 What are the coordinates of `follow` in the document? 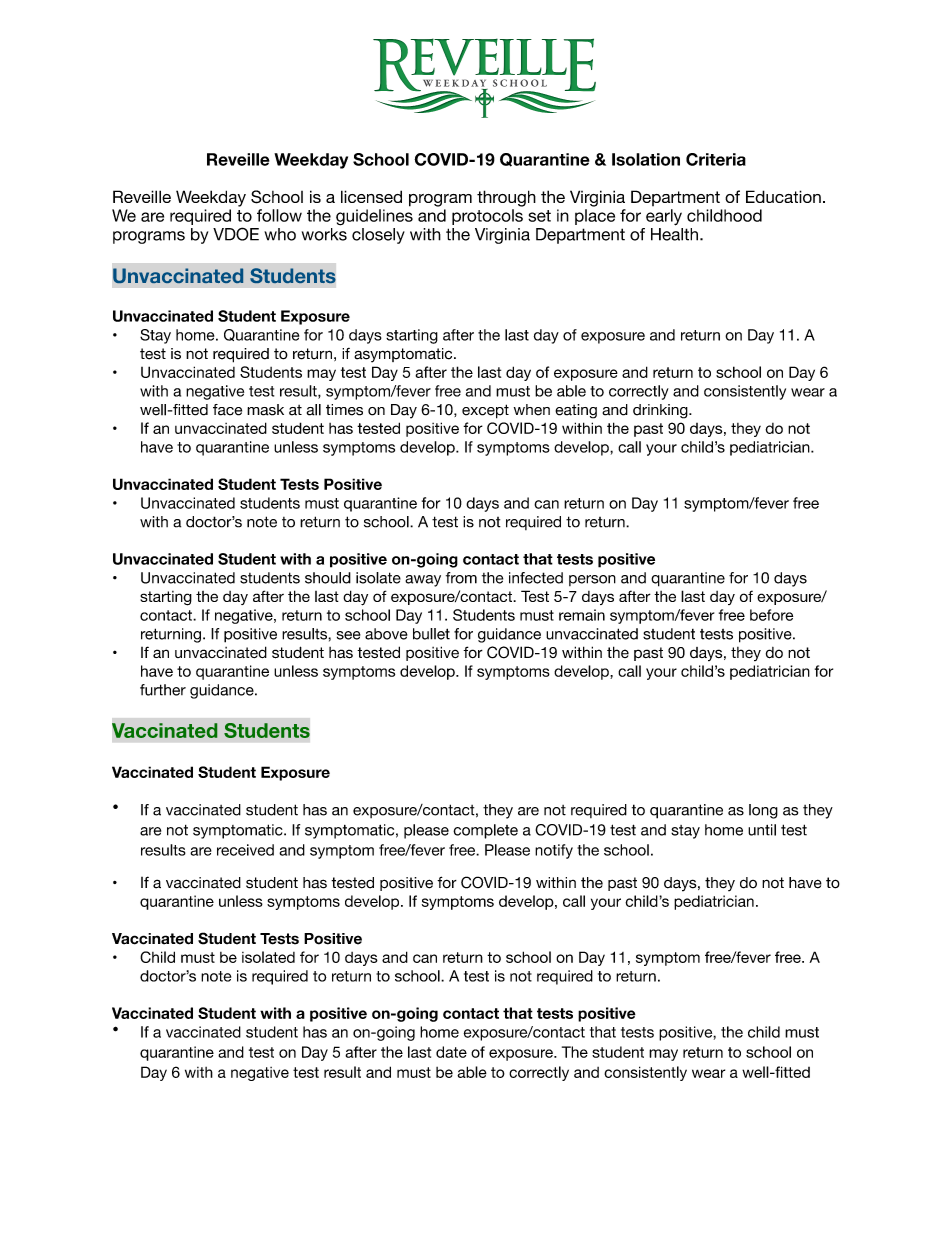 It's located at (279, 215).
